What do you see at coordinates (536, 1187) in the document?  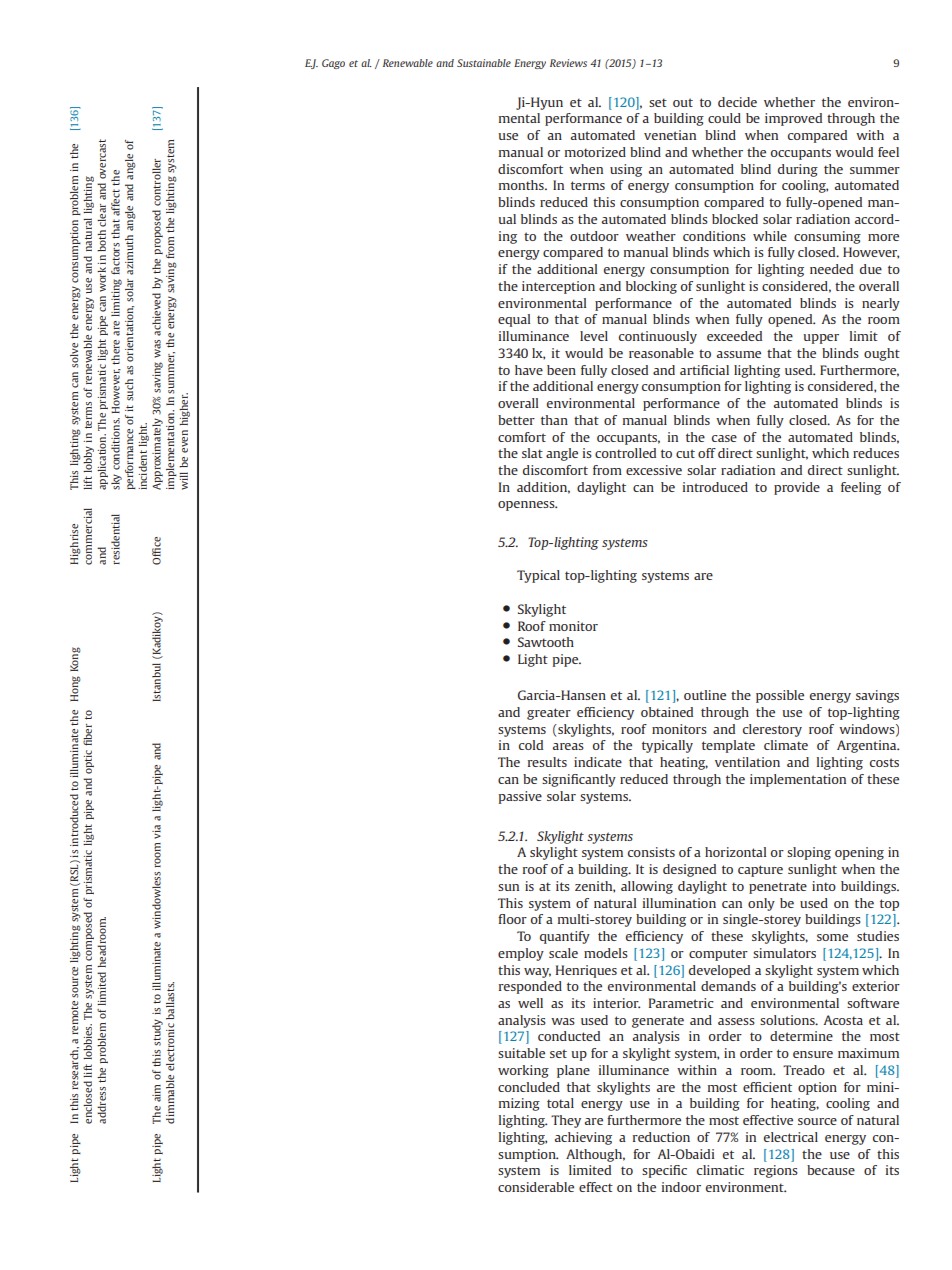 I see `considerable` at bounding box center [536, 1187].
